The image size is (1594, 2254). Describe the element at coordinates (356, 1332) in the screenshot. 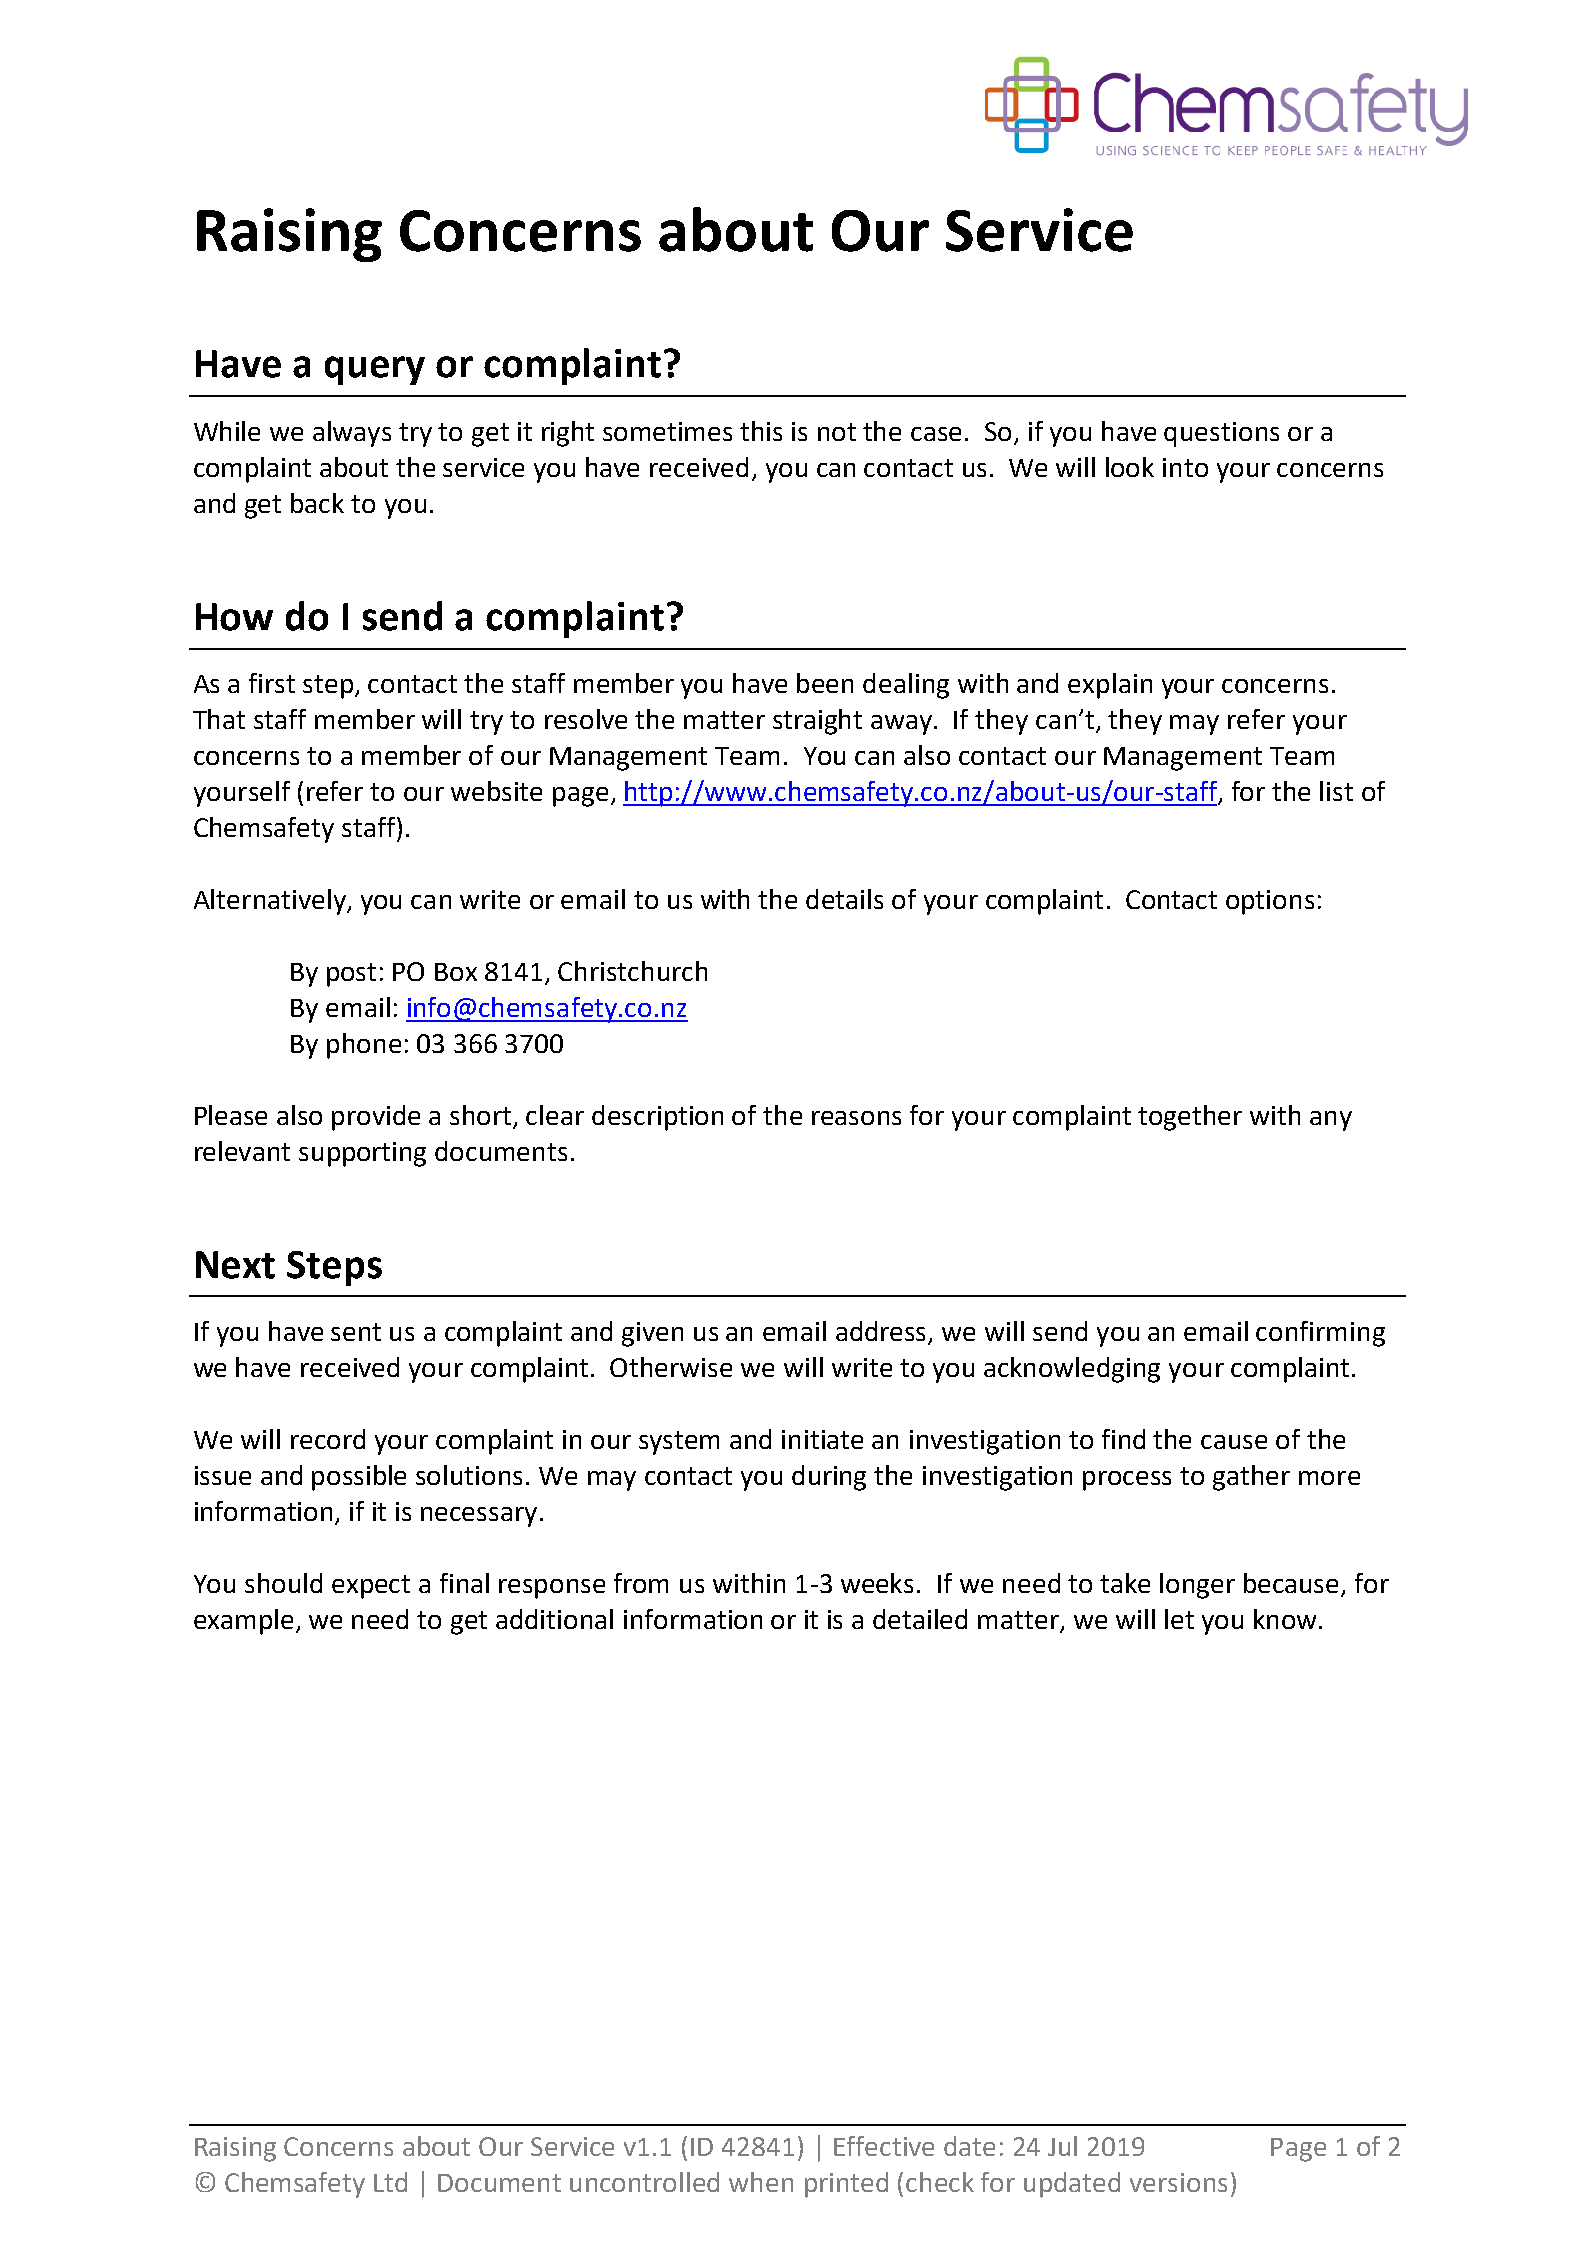

I see `sent` at that location.
